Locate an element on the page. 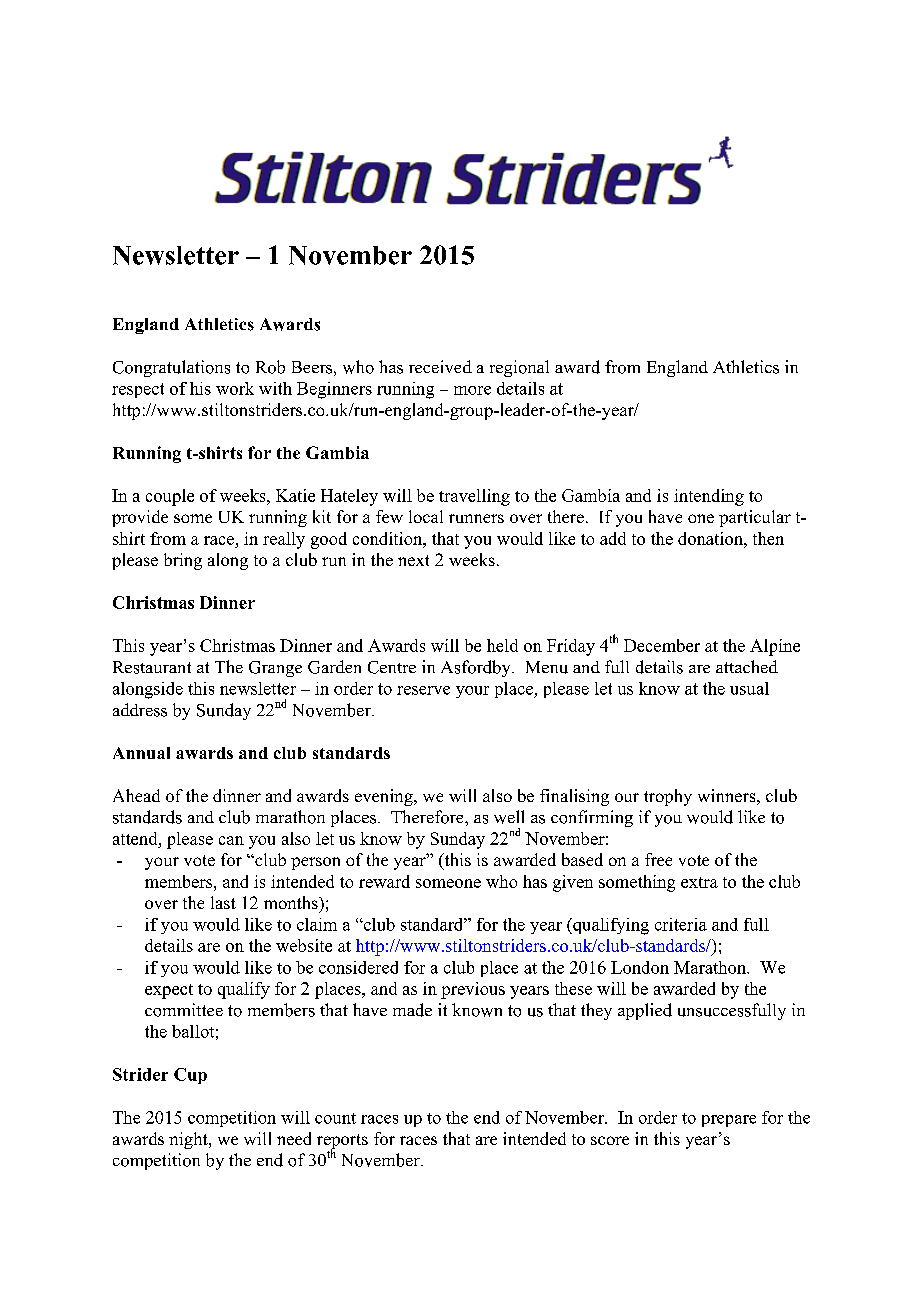 This image has width=924, height=1308. previous is located at coordinates (473, 990).
